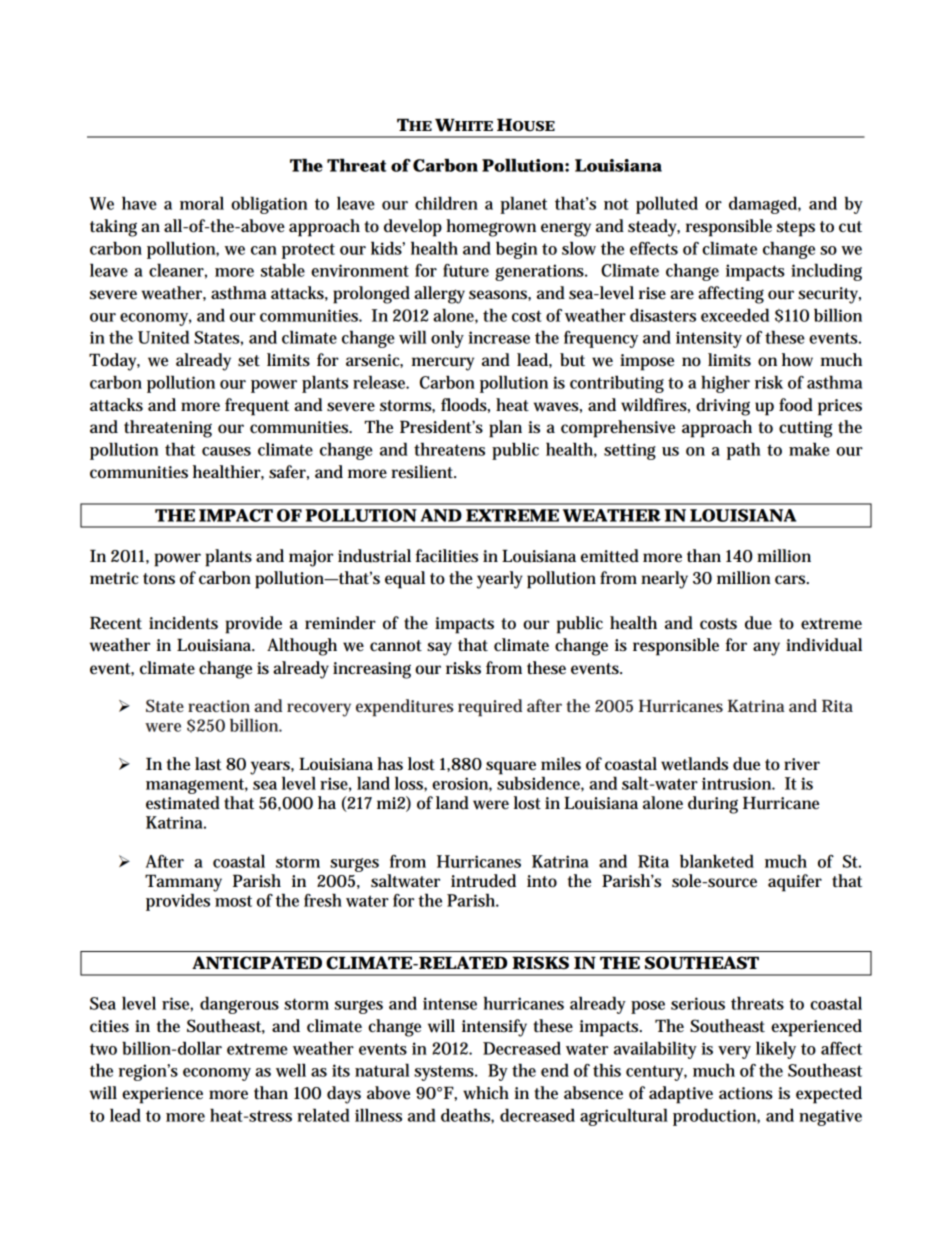 The width and height of the page is (952, 1233). Describe the element at coordinates (291, 1070) in the page. I see `well` at that location.
